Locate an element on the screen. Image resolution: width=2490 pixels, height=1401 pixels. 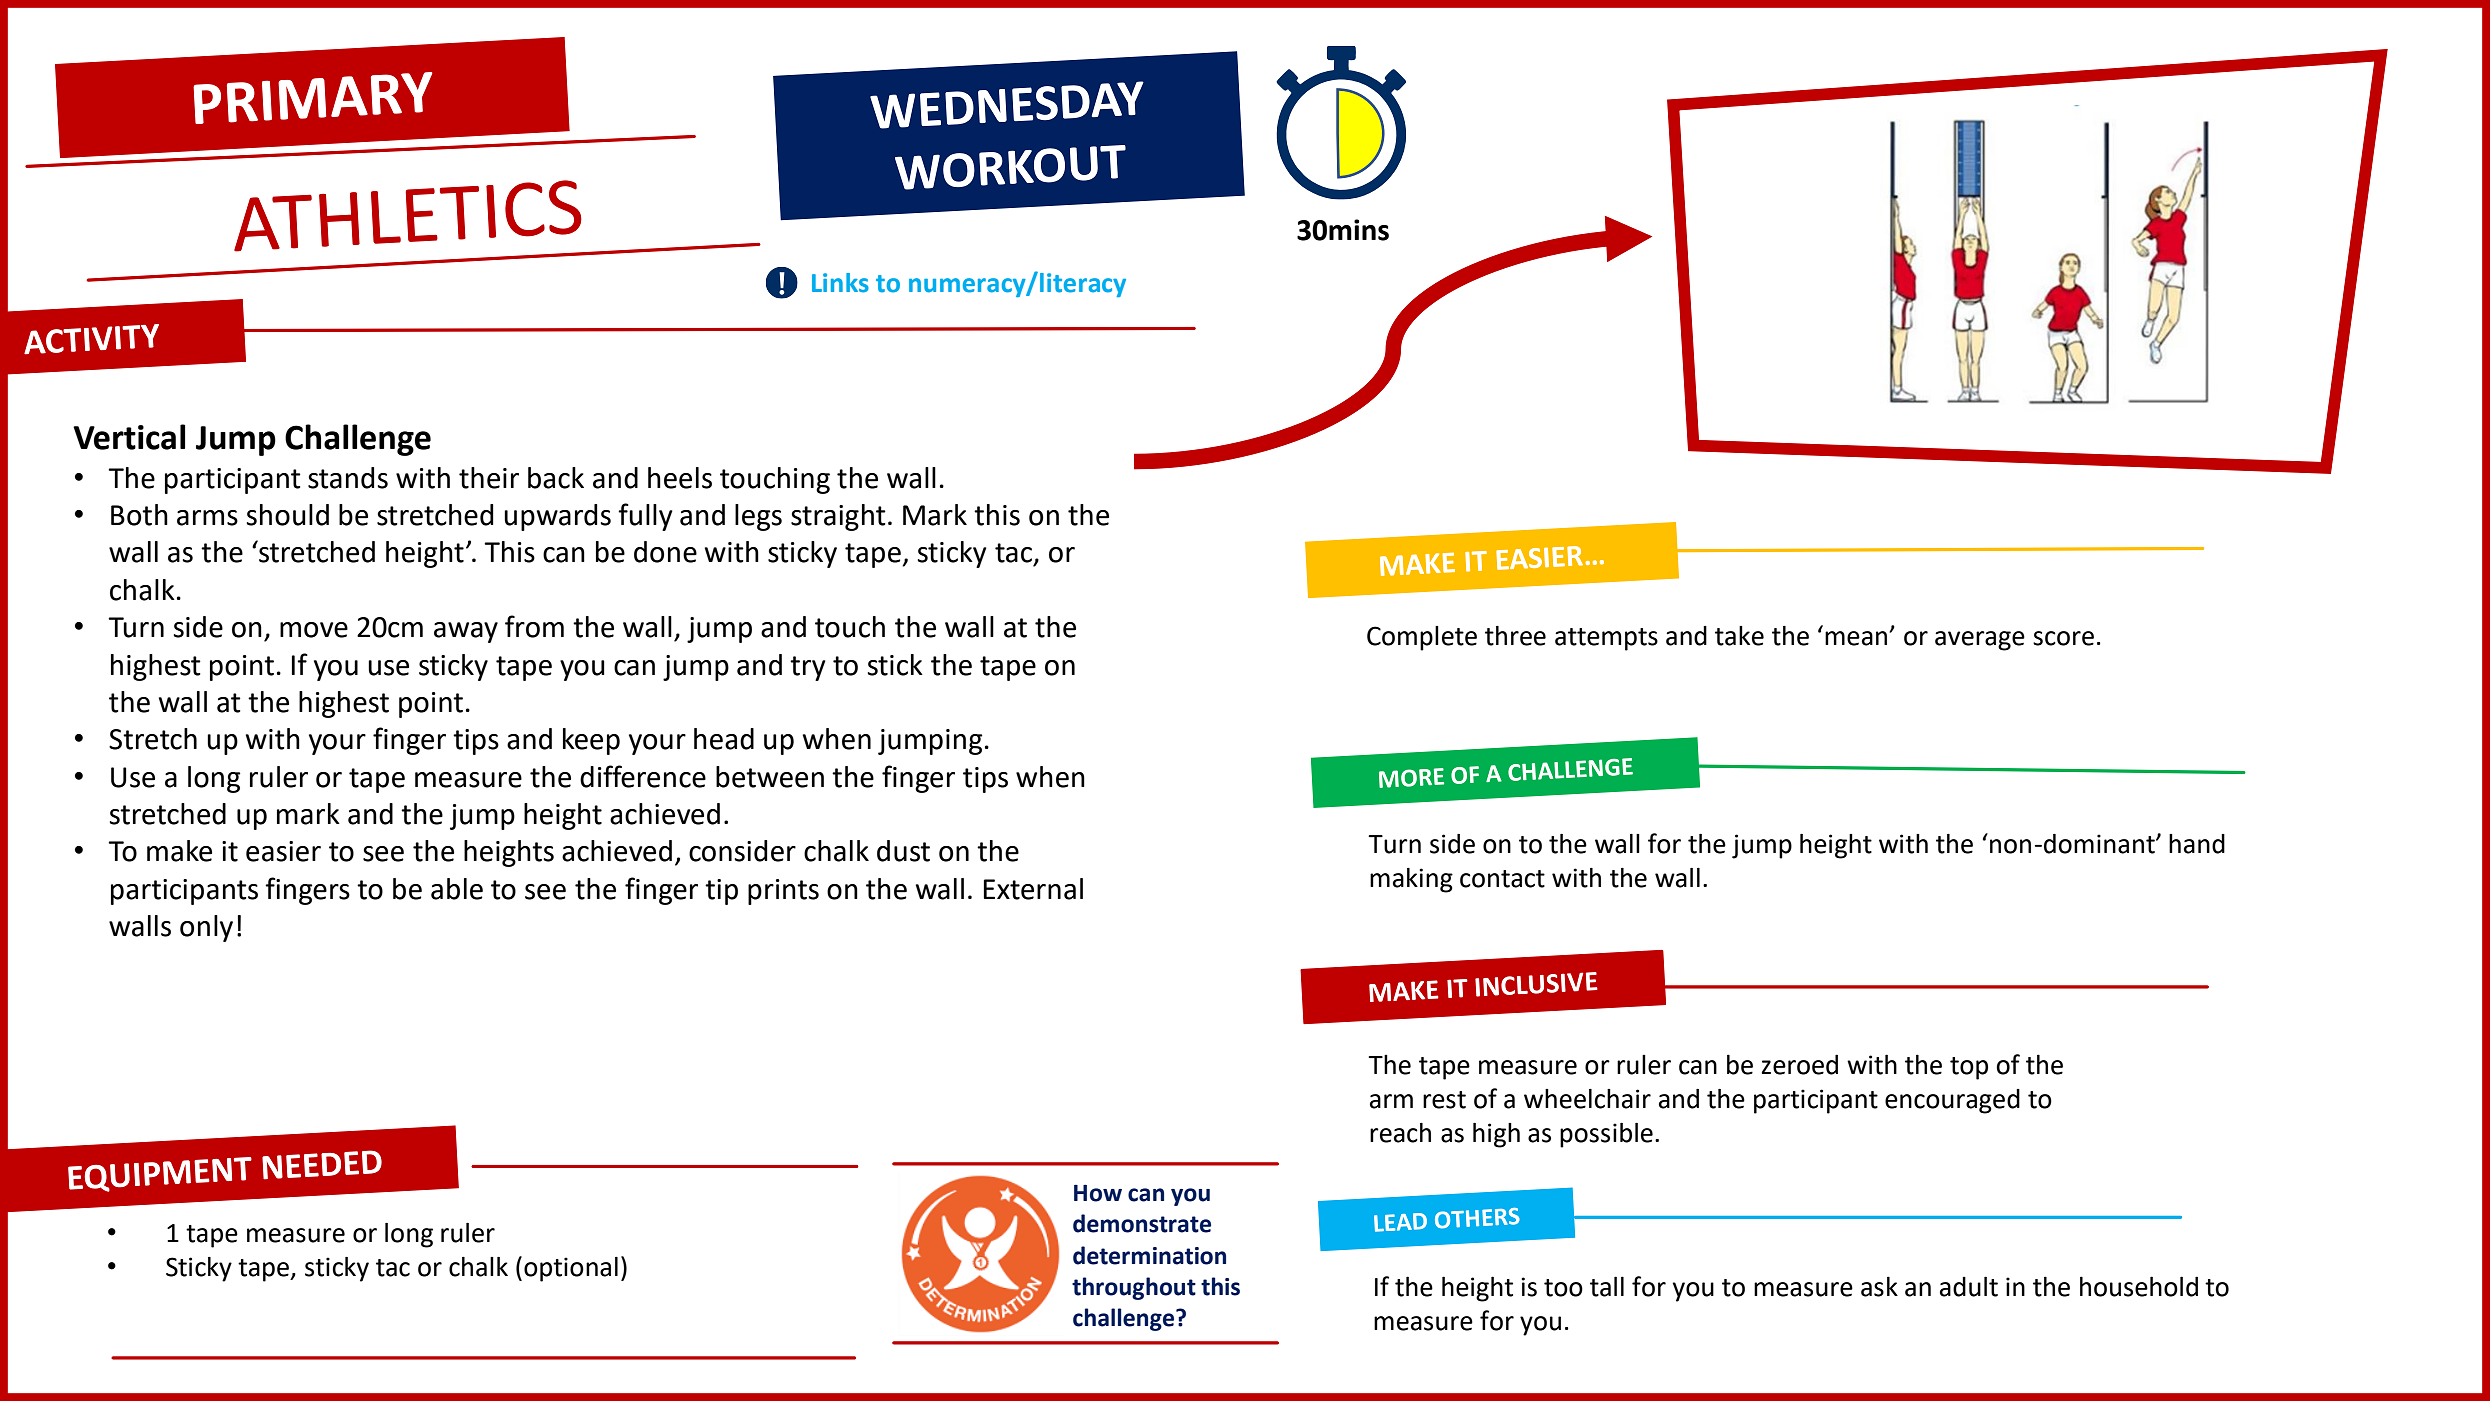
Links is located at coordinates (840, 283).
